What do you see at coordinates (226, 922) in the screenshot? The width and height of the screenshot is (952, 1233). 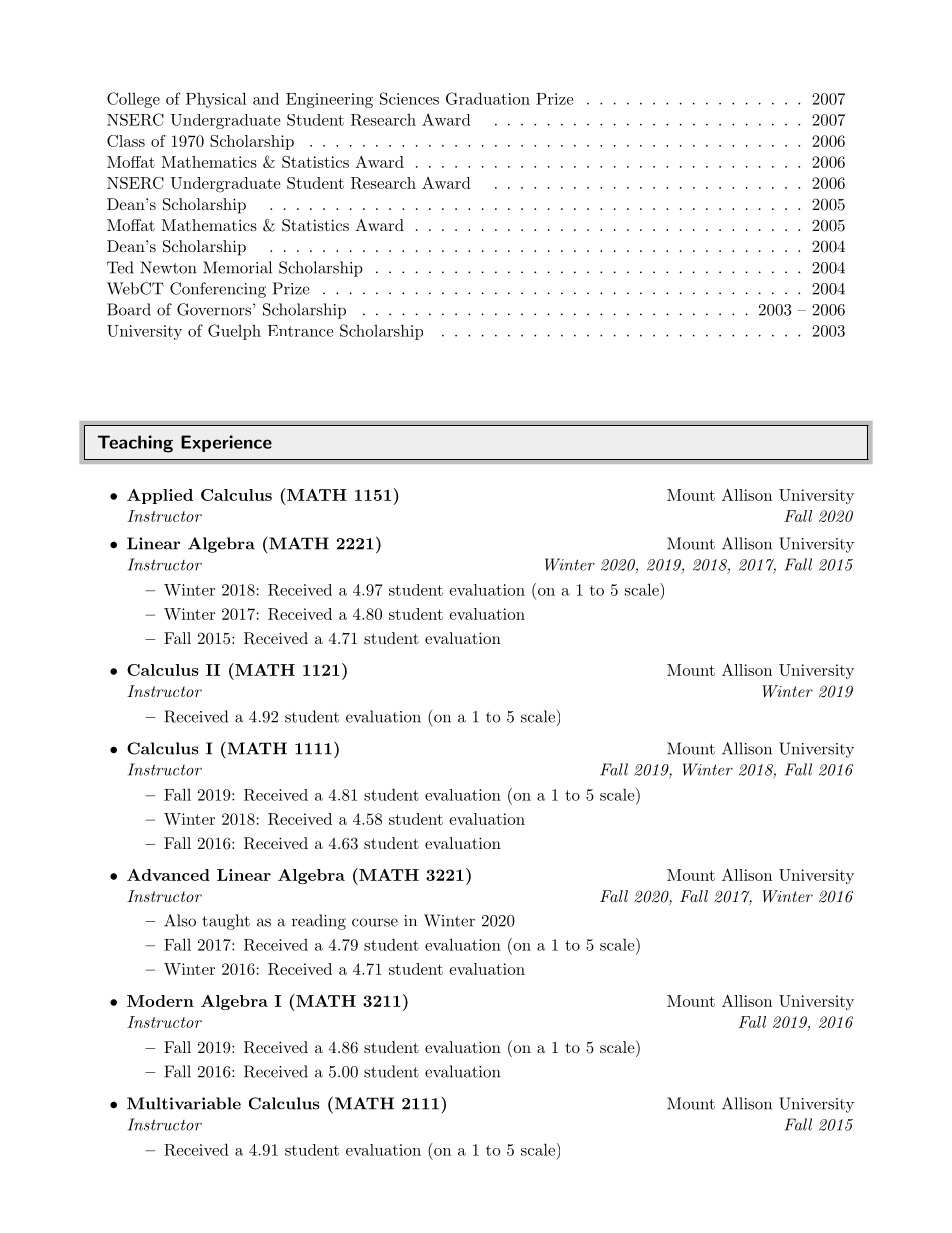 I see `taught` at bounding box center [226, 922].
